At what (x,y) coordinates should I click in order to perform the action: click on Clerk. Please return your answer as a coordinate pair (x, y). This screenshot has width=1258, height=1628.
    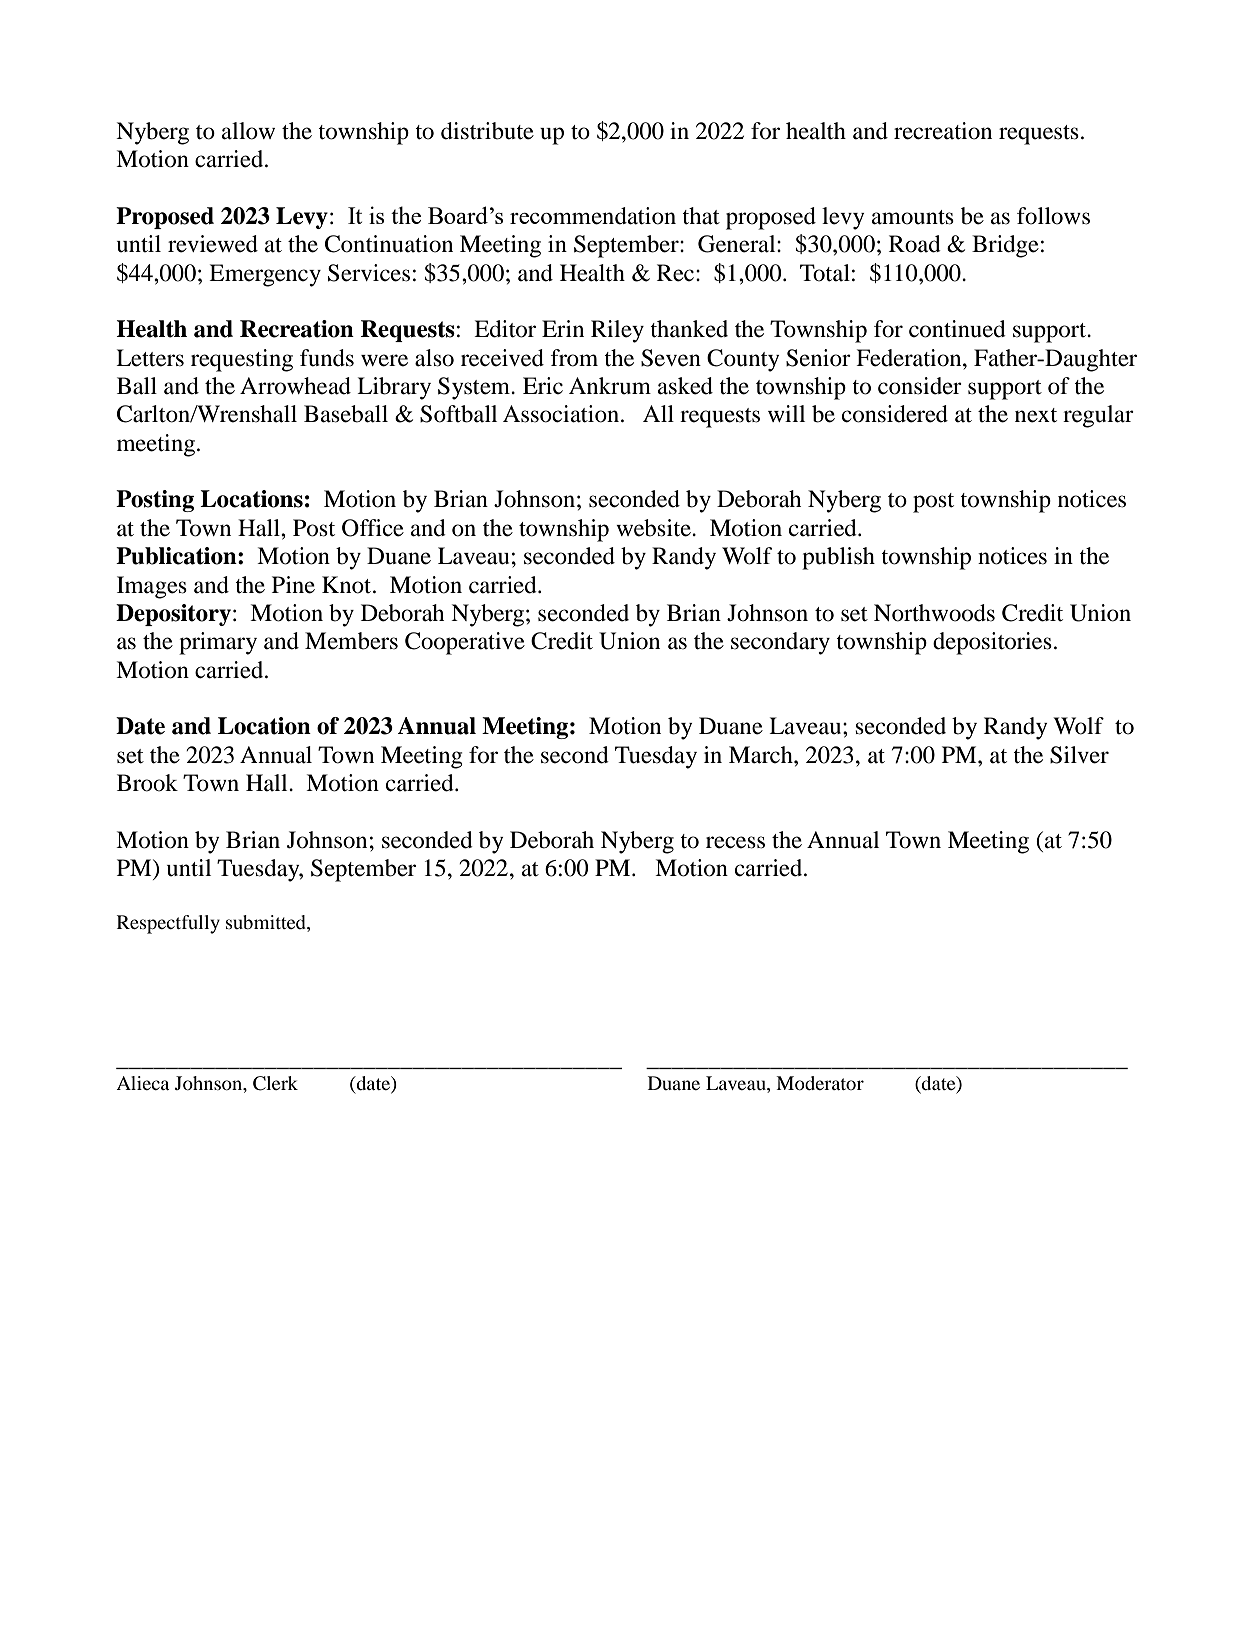
    Looking at the image, I should click on (275, 1083).
